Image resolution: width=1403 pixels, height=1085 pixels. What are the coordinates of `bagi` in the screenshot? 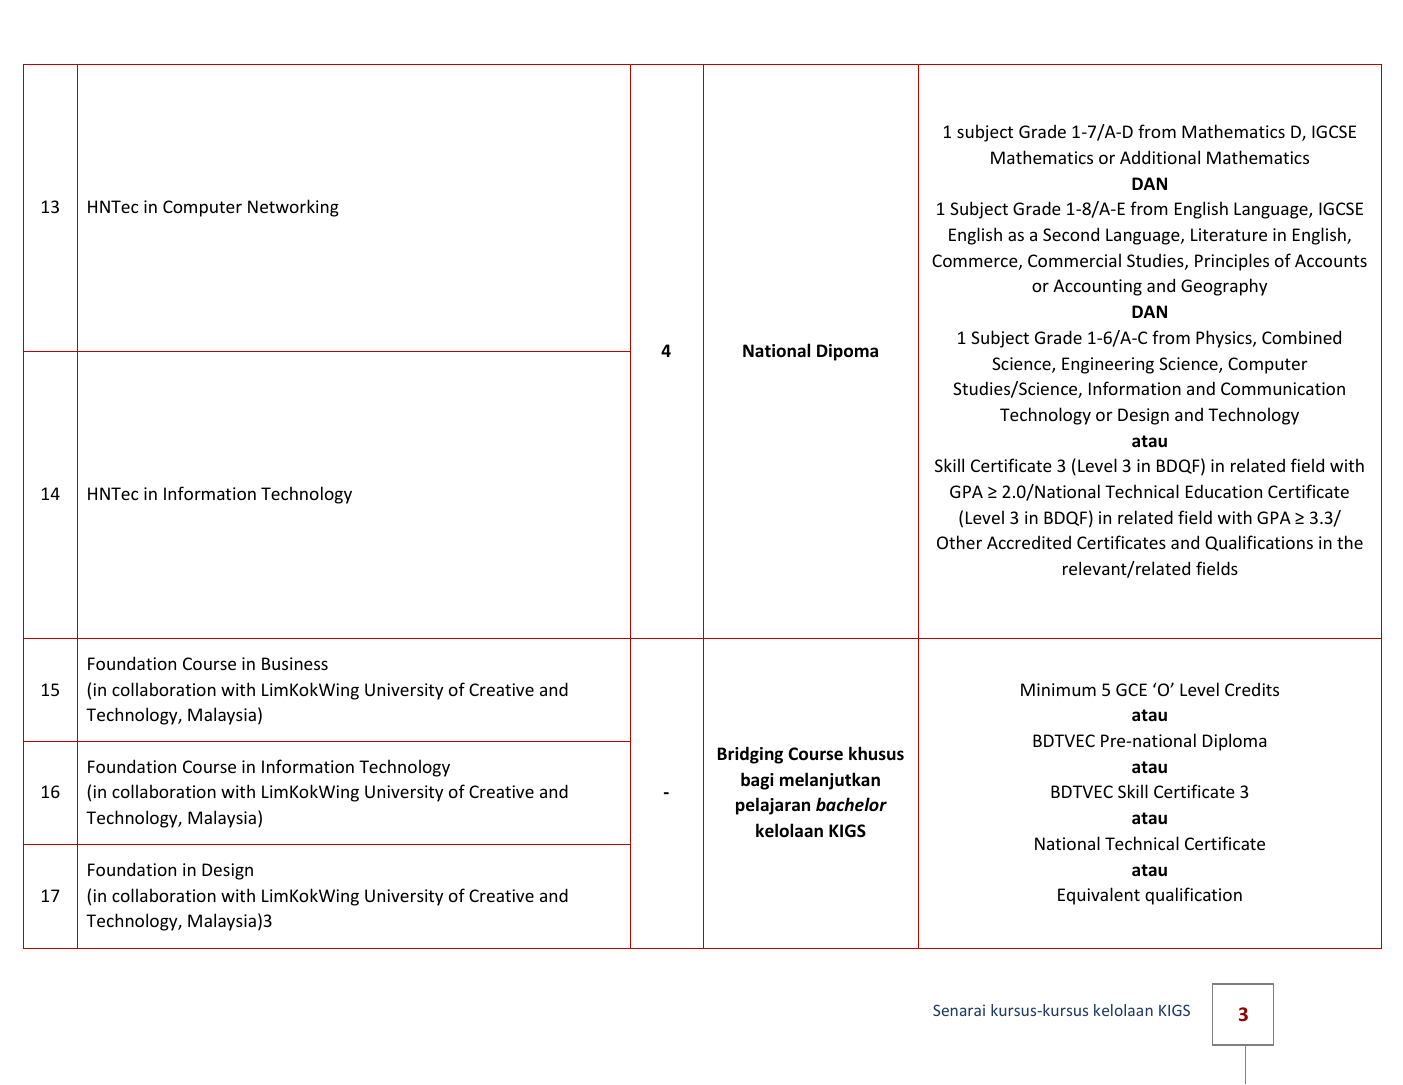 It's located at (757, 781).
